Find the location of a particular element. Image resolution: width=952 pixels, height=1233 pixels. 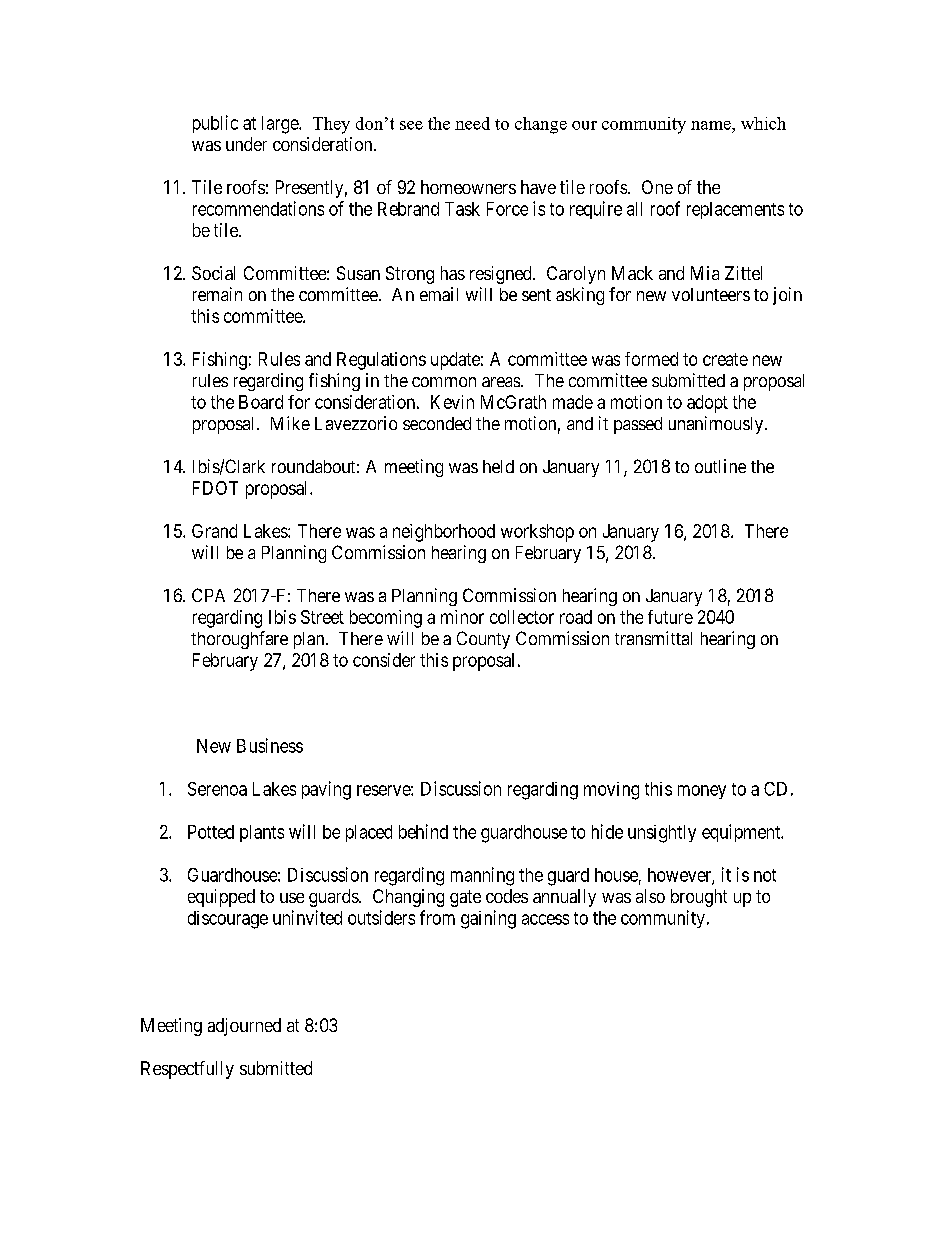

future is located at coordinates (670, 617).
